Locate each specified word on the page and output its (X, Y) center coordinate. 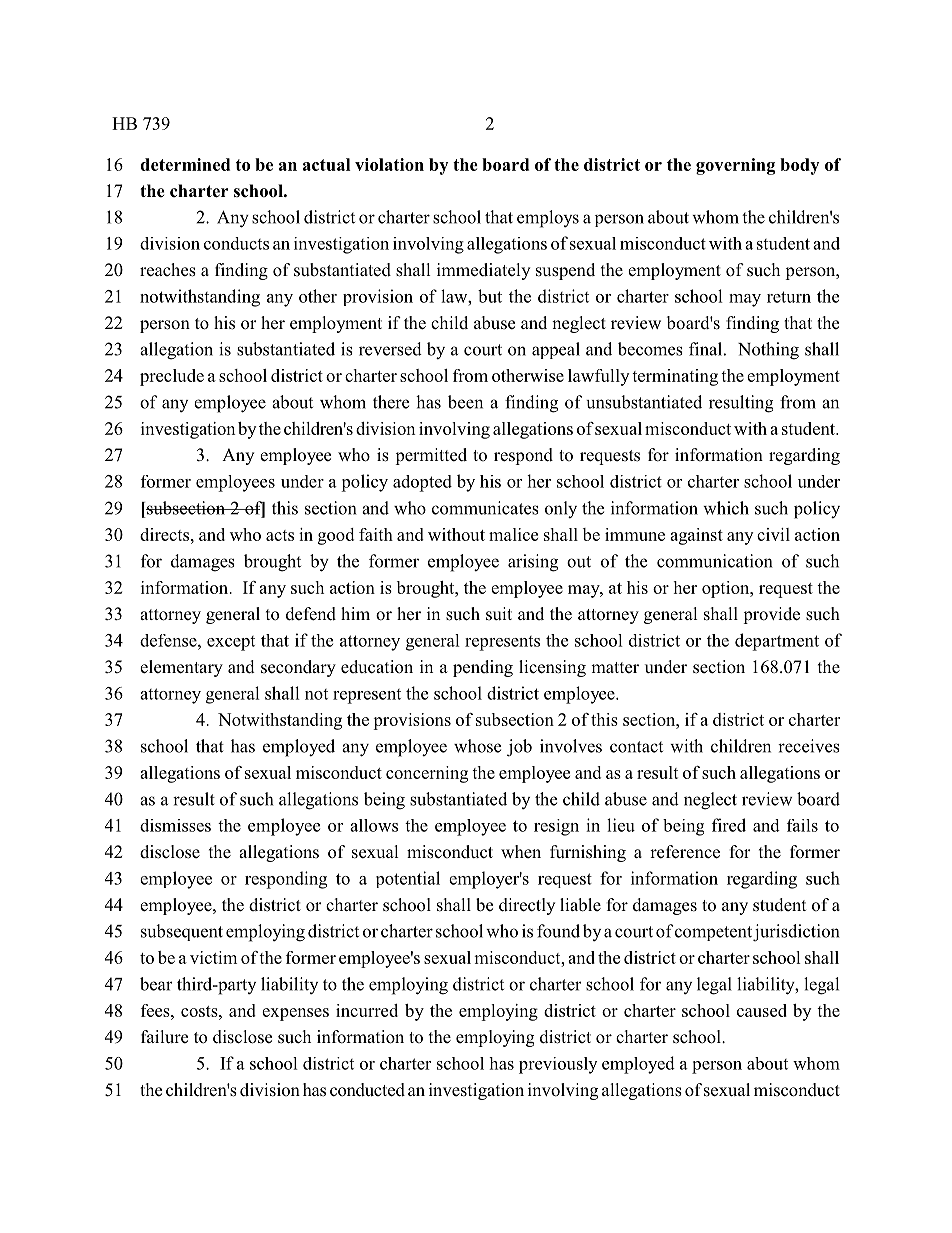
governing (735, 166)
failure (164, 1036)
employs (548, 219)
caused (762, 1010)
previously (558, 1065)
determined (185, 164)
